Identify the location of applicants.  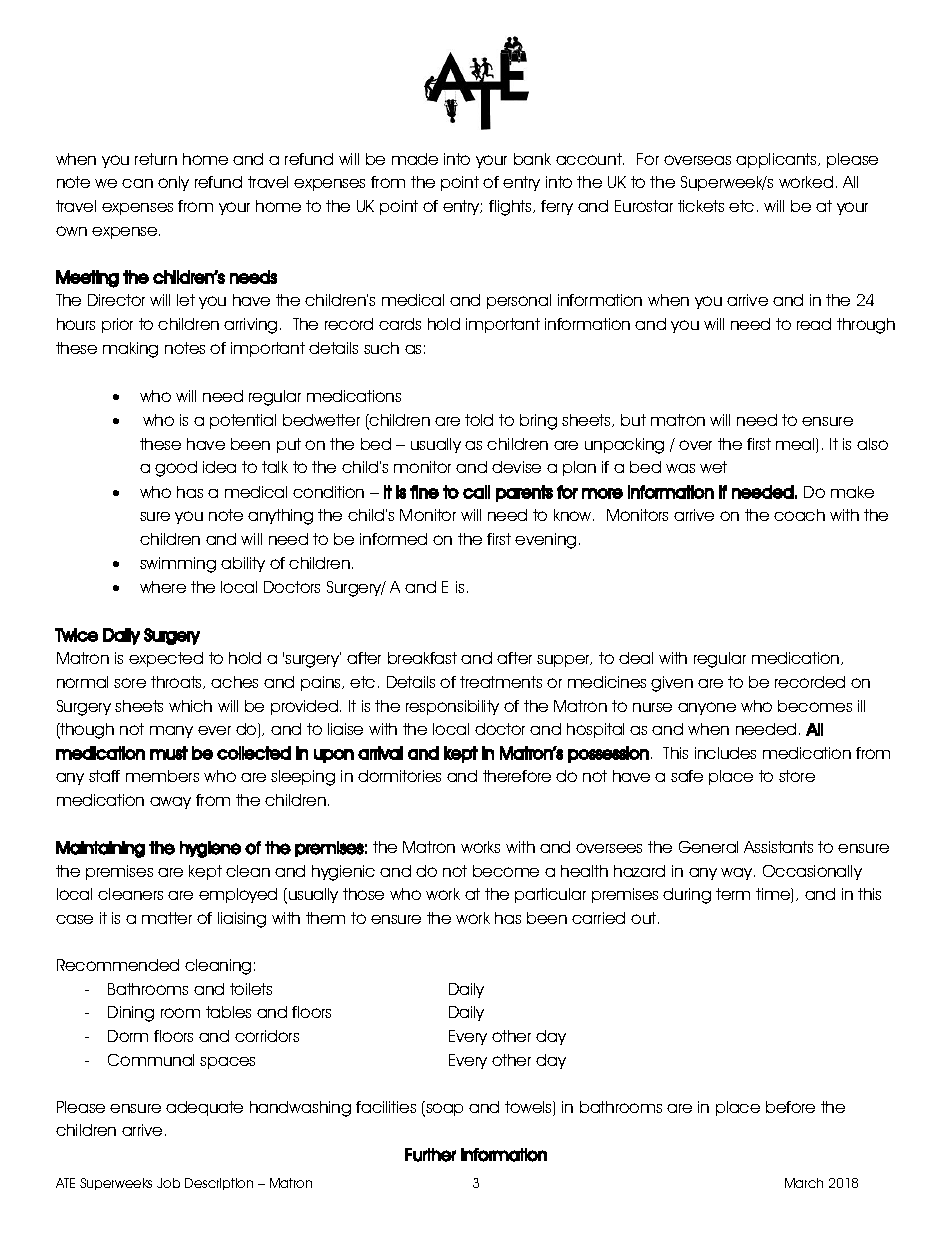
(777, 160).
